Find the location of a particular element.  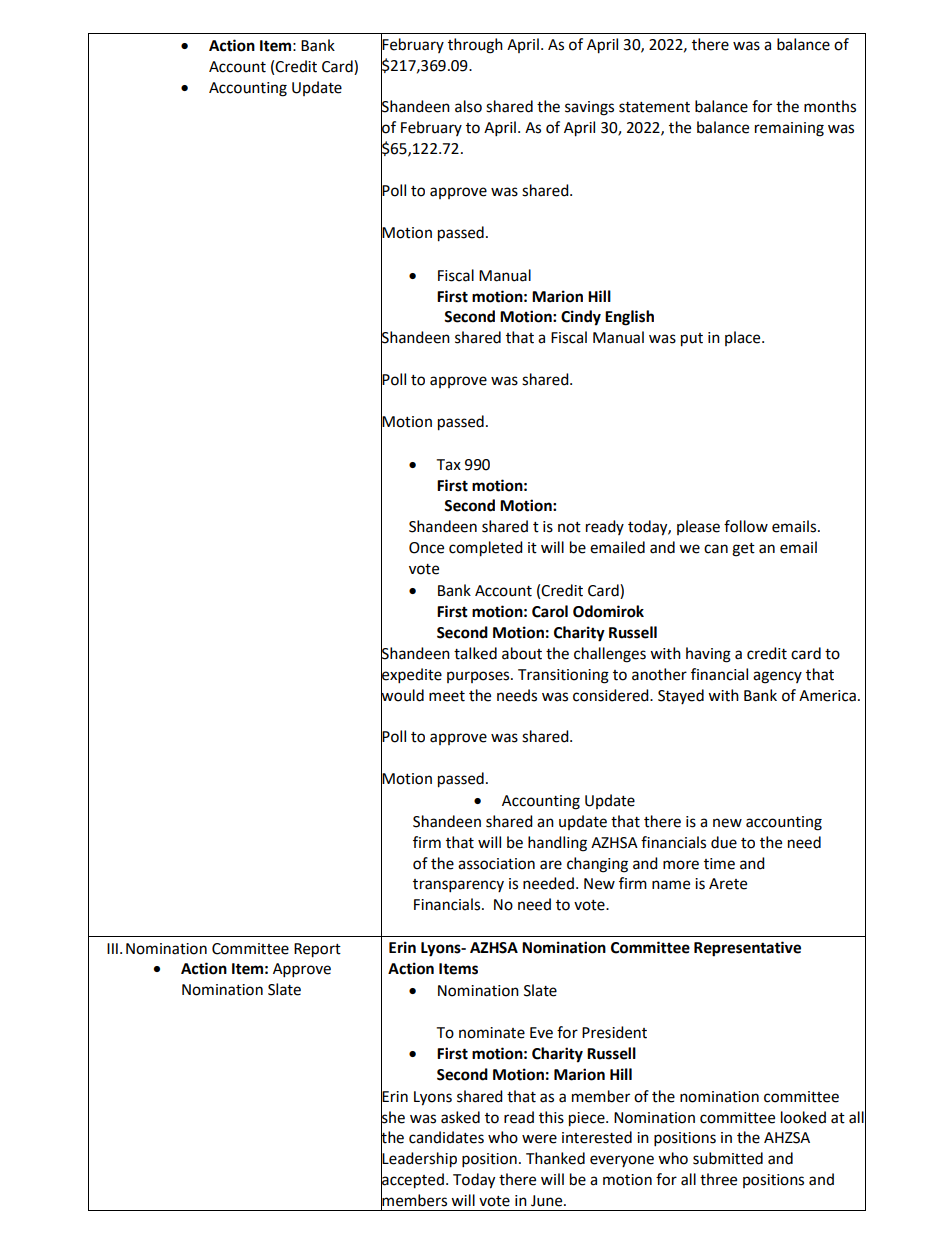

also is located at coordinates (468, 106).
